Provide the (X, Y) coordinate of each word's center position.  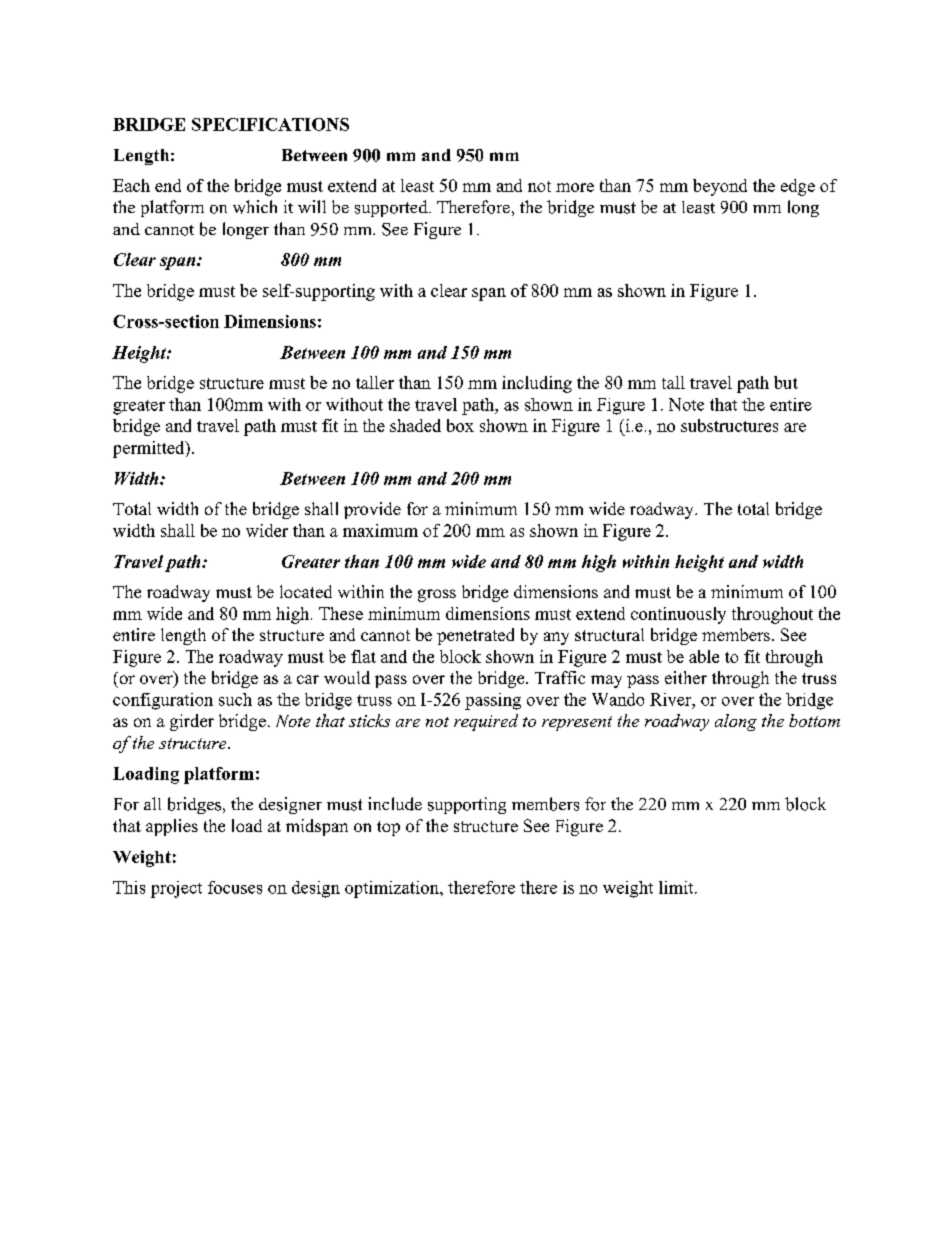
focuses (235, 887)
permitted (150, 449)
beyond (720, 187)
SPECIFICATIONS (270, 124)
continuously (678, 615)
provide (372, 510)
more (575, 187)
